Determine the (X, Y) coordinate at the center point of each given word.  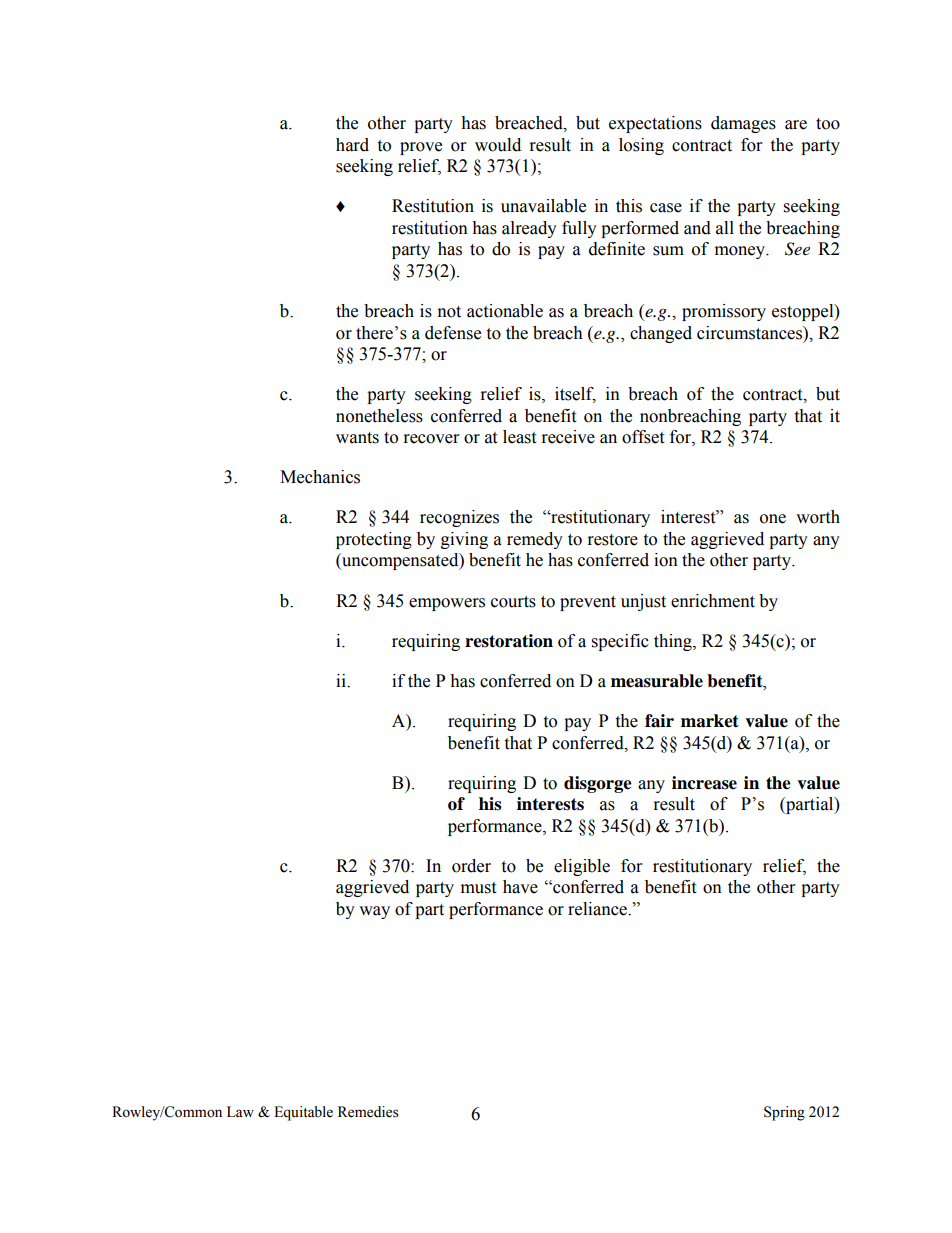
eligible (582, 867)
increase (704, 783)
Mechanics (320, 477)
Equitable (303, 1113)
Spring (784, 1113)
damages (743, 124)
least (519, 437)
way (374, 912)
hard (352, 145)
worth (818, 517)
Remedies (368, 1112)
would (498, 145)
